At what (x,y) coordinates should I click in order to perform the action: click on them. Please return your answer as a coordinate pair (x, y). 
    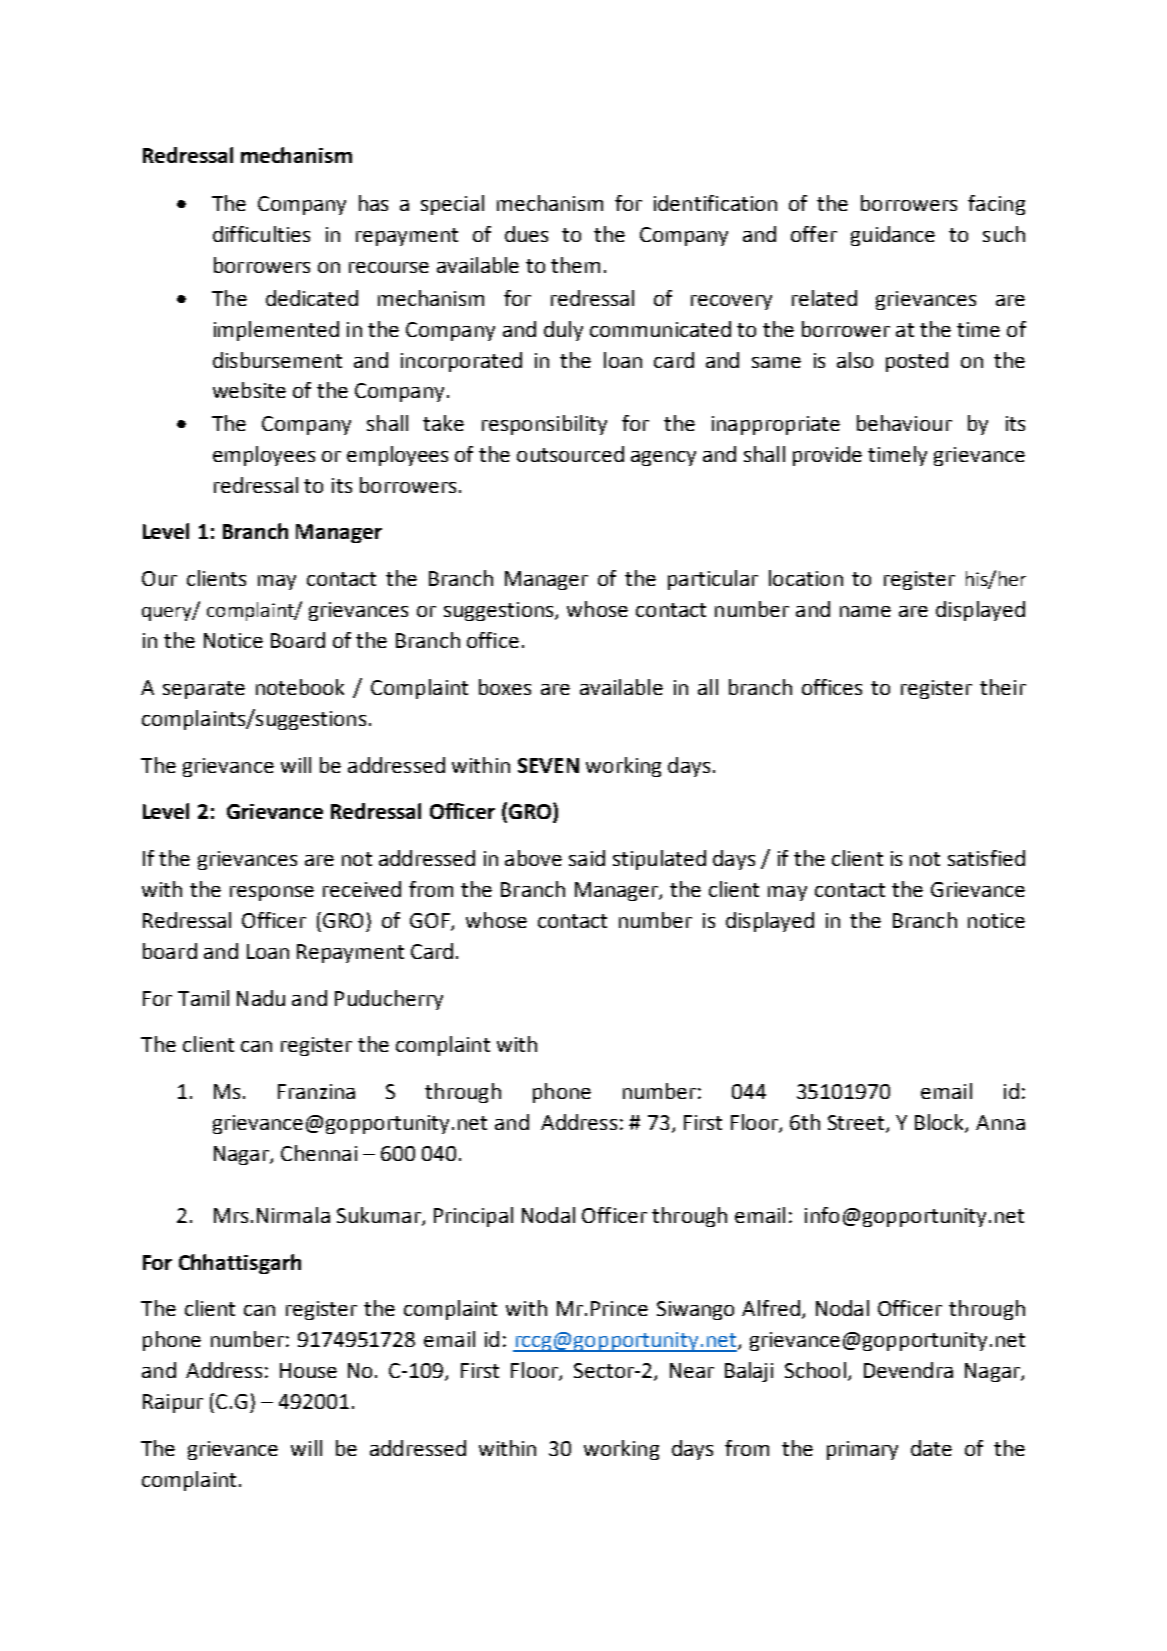
    Looking at the image, I should click on (575, 265).
